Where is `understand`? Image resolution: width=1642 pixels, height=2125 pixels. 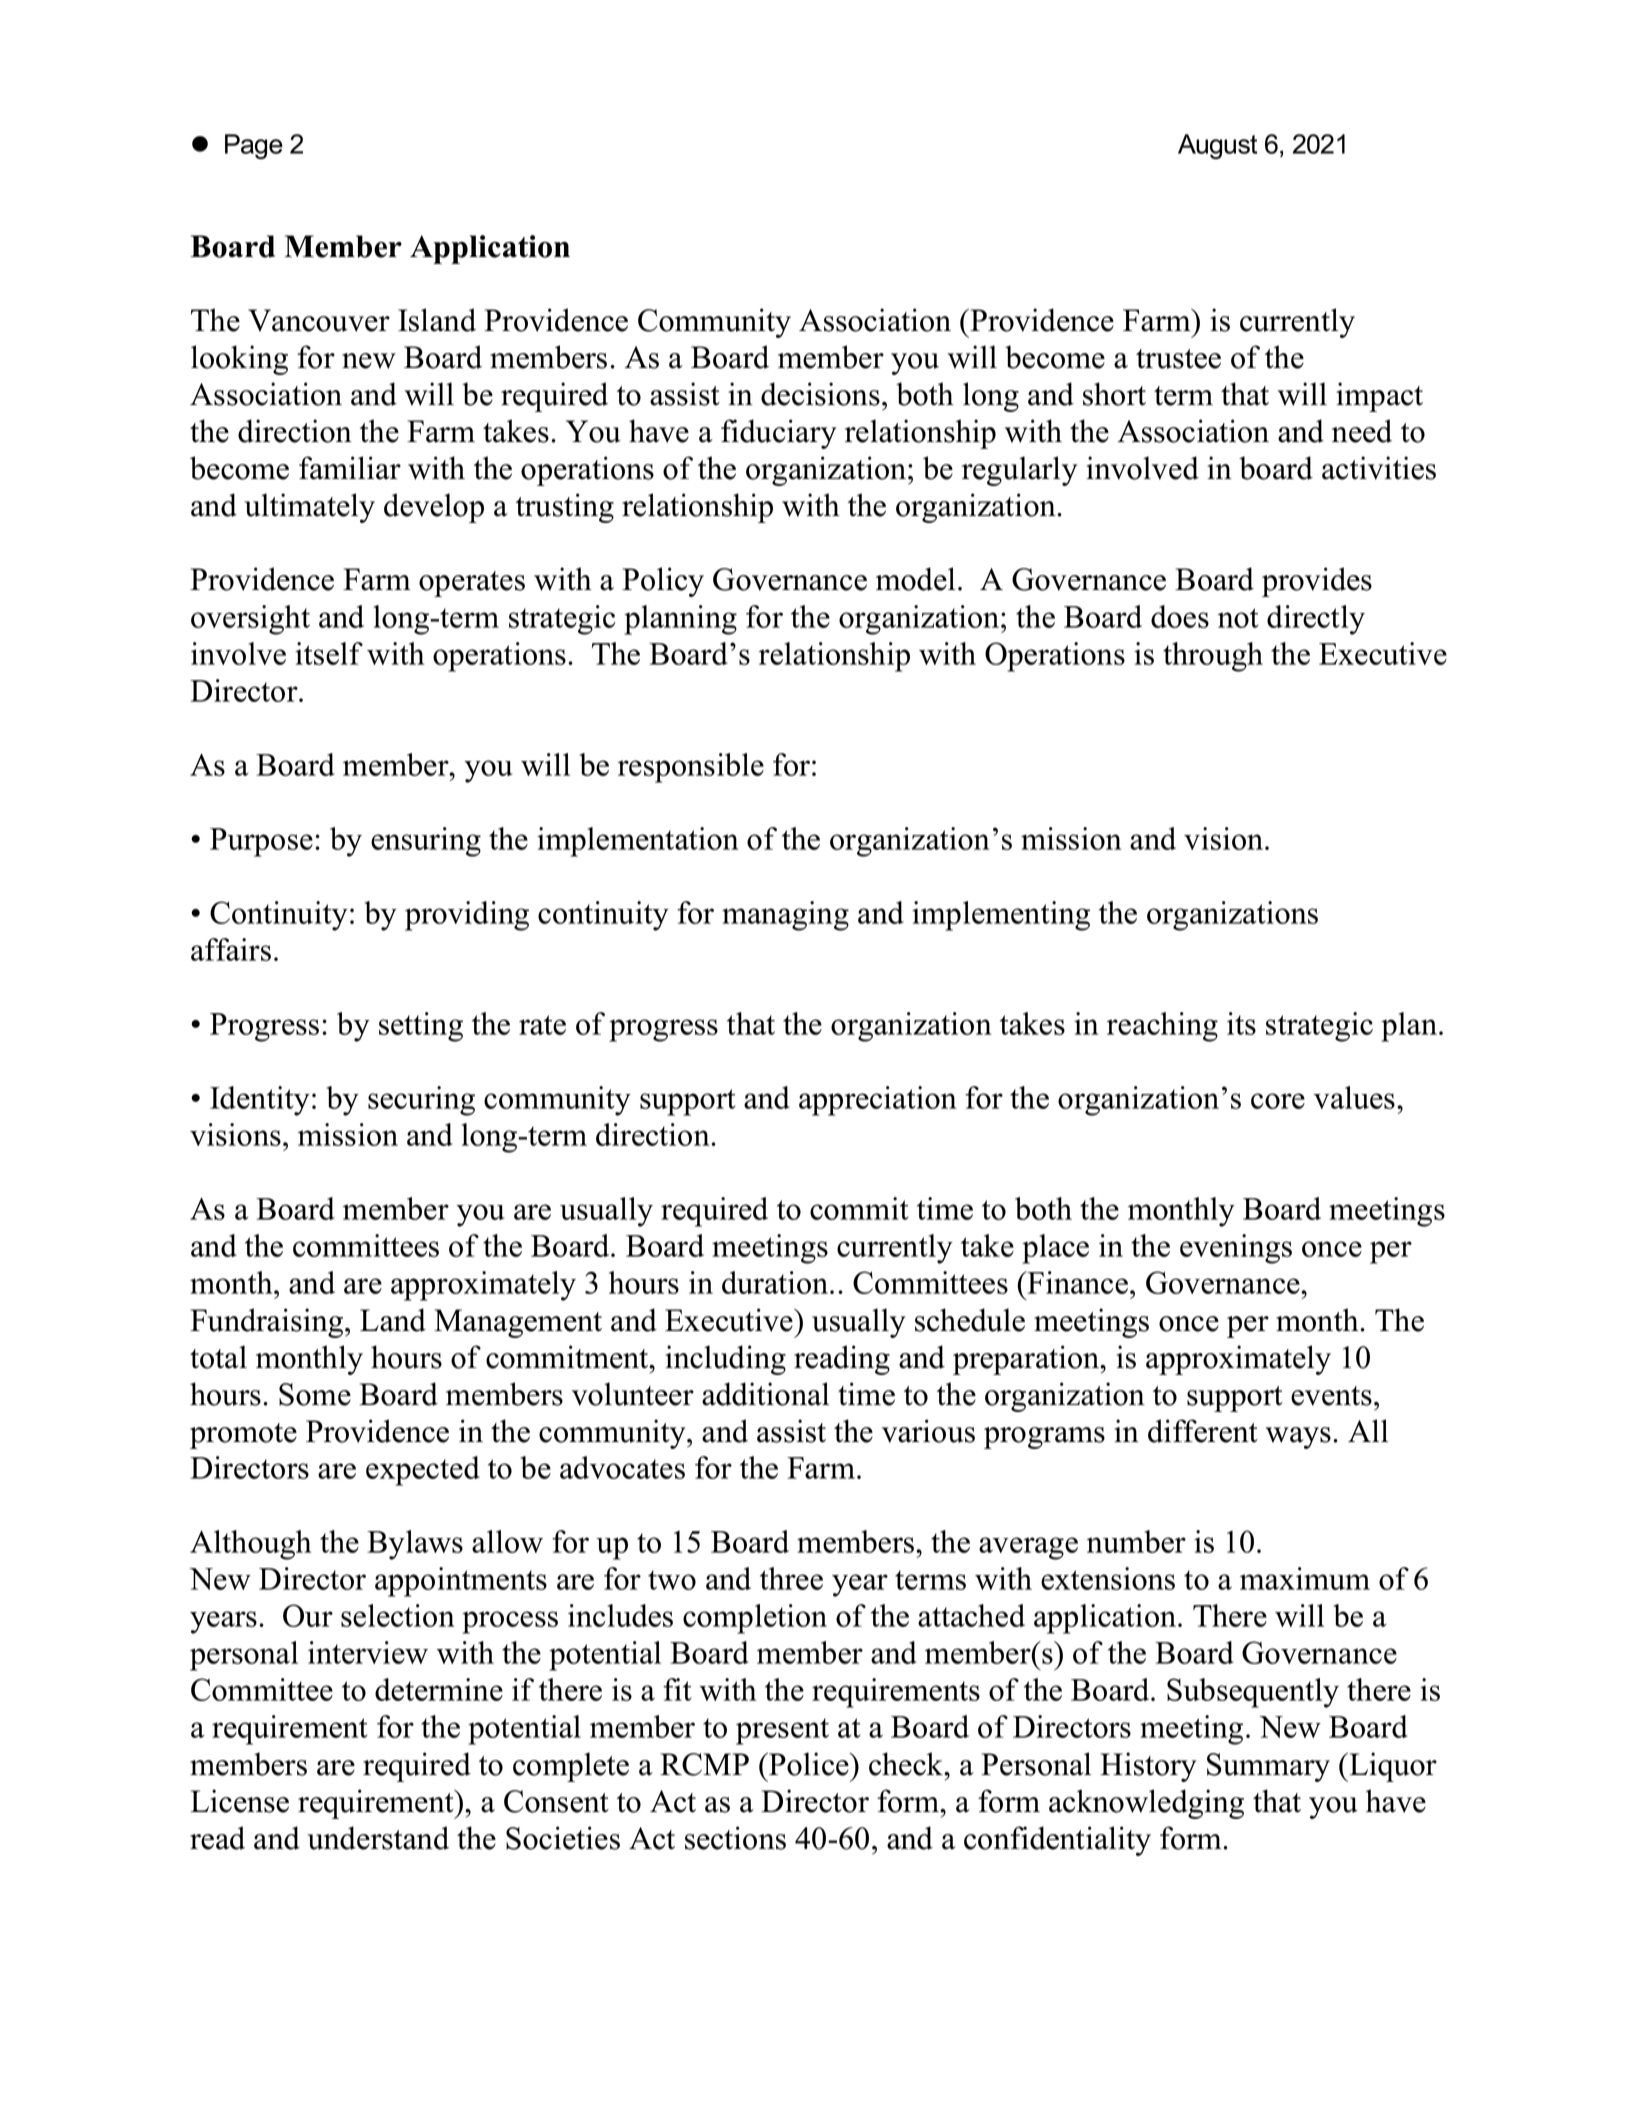
understand is located at coordinates (378, 1838).
